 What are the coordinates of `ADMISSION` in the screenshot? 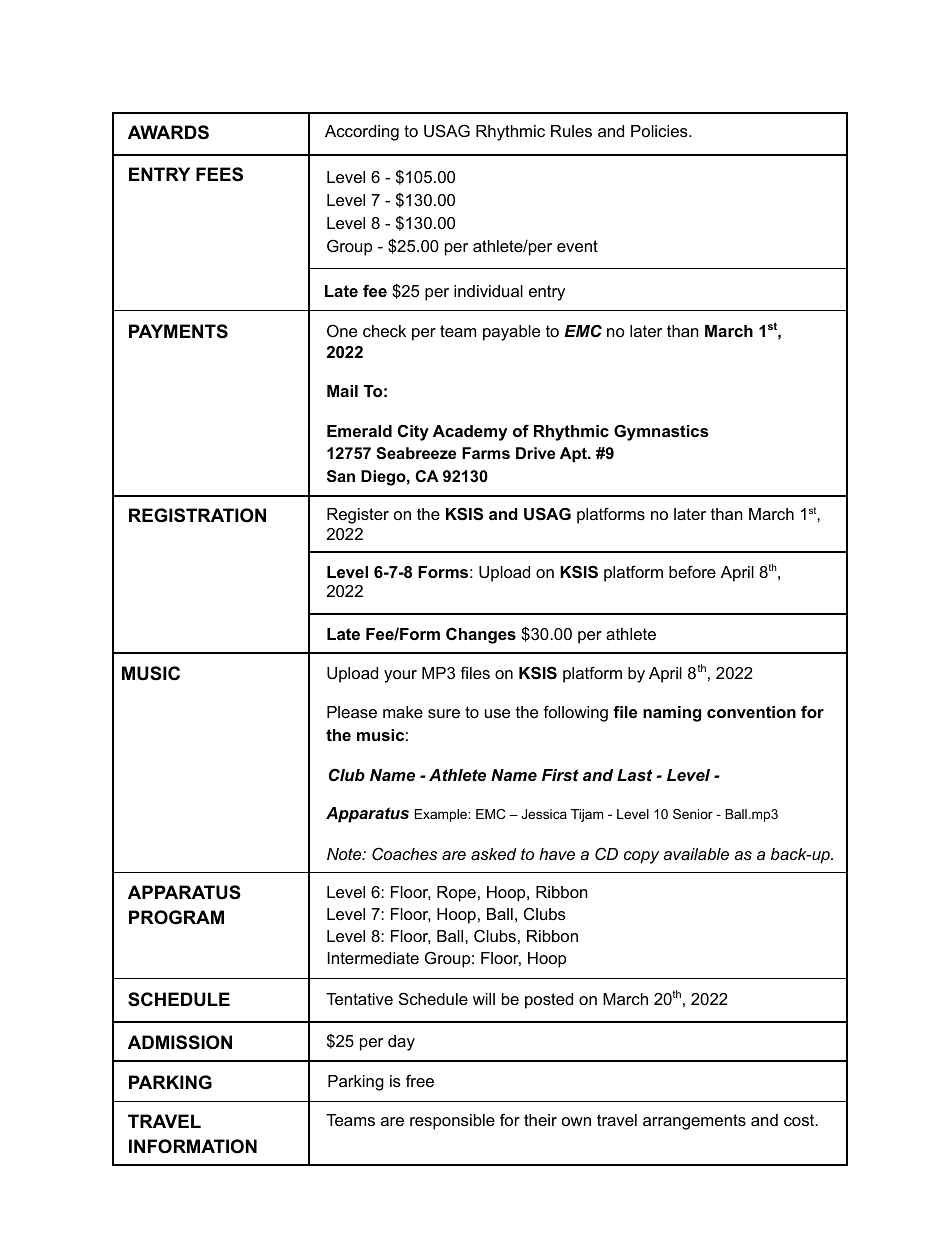 It's located at (180, 1042).
